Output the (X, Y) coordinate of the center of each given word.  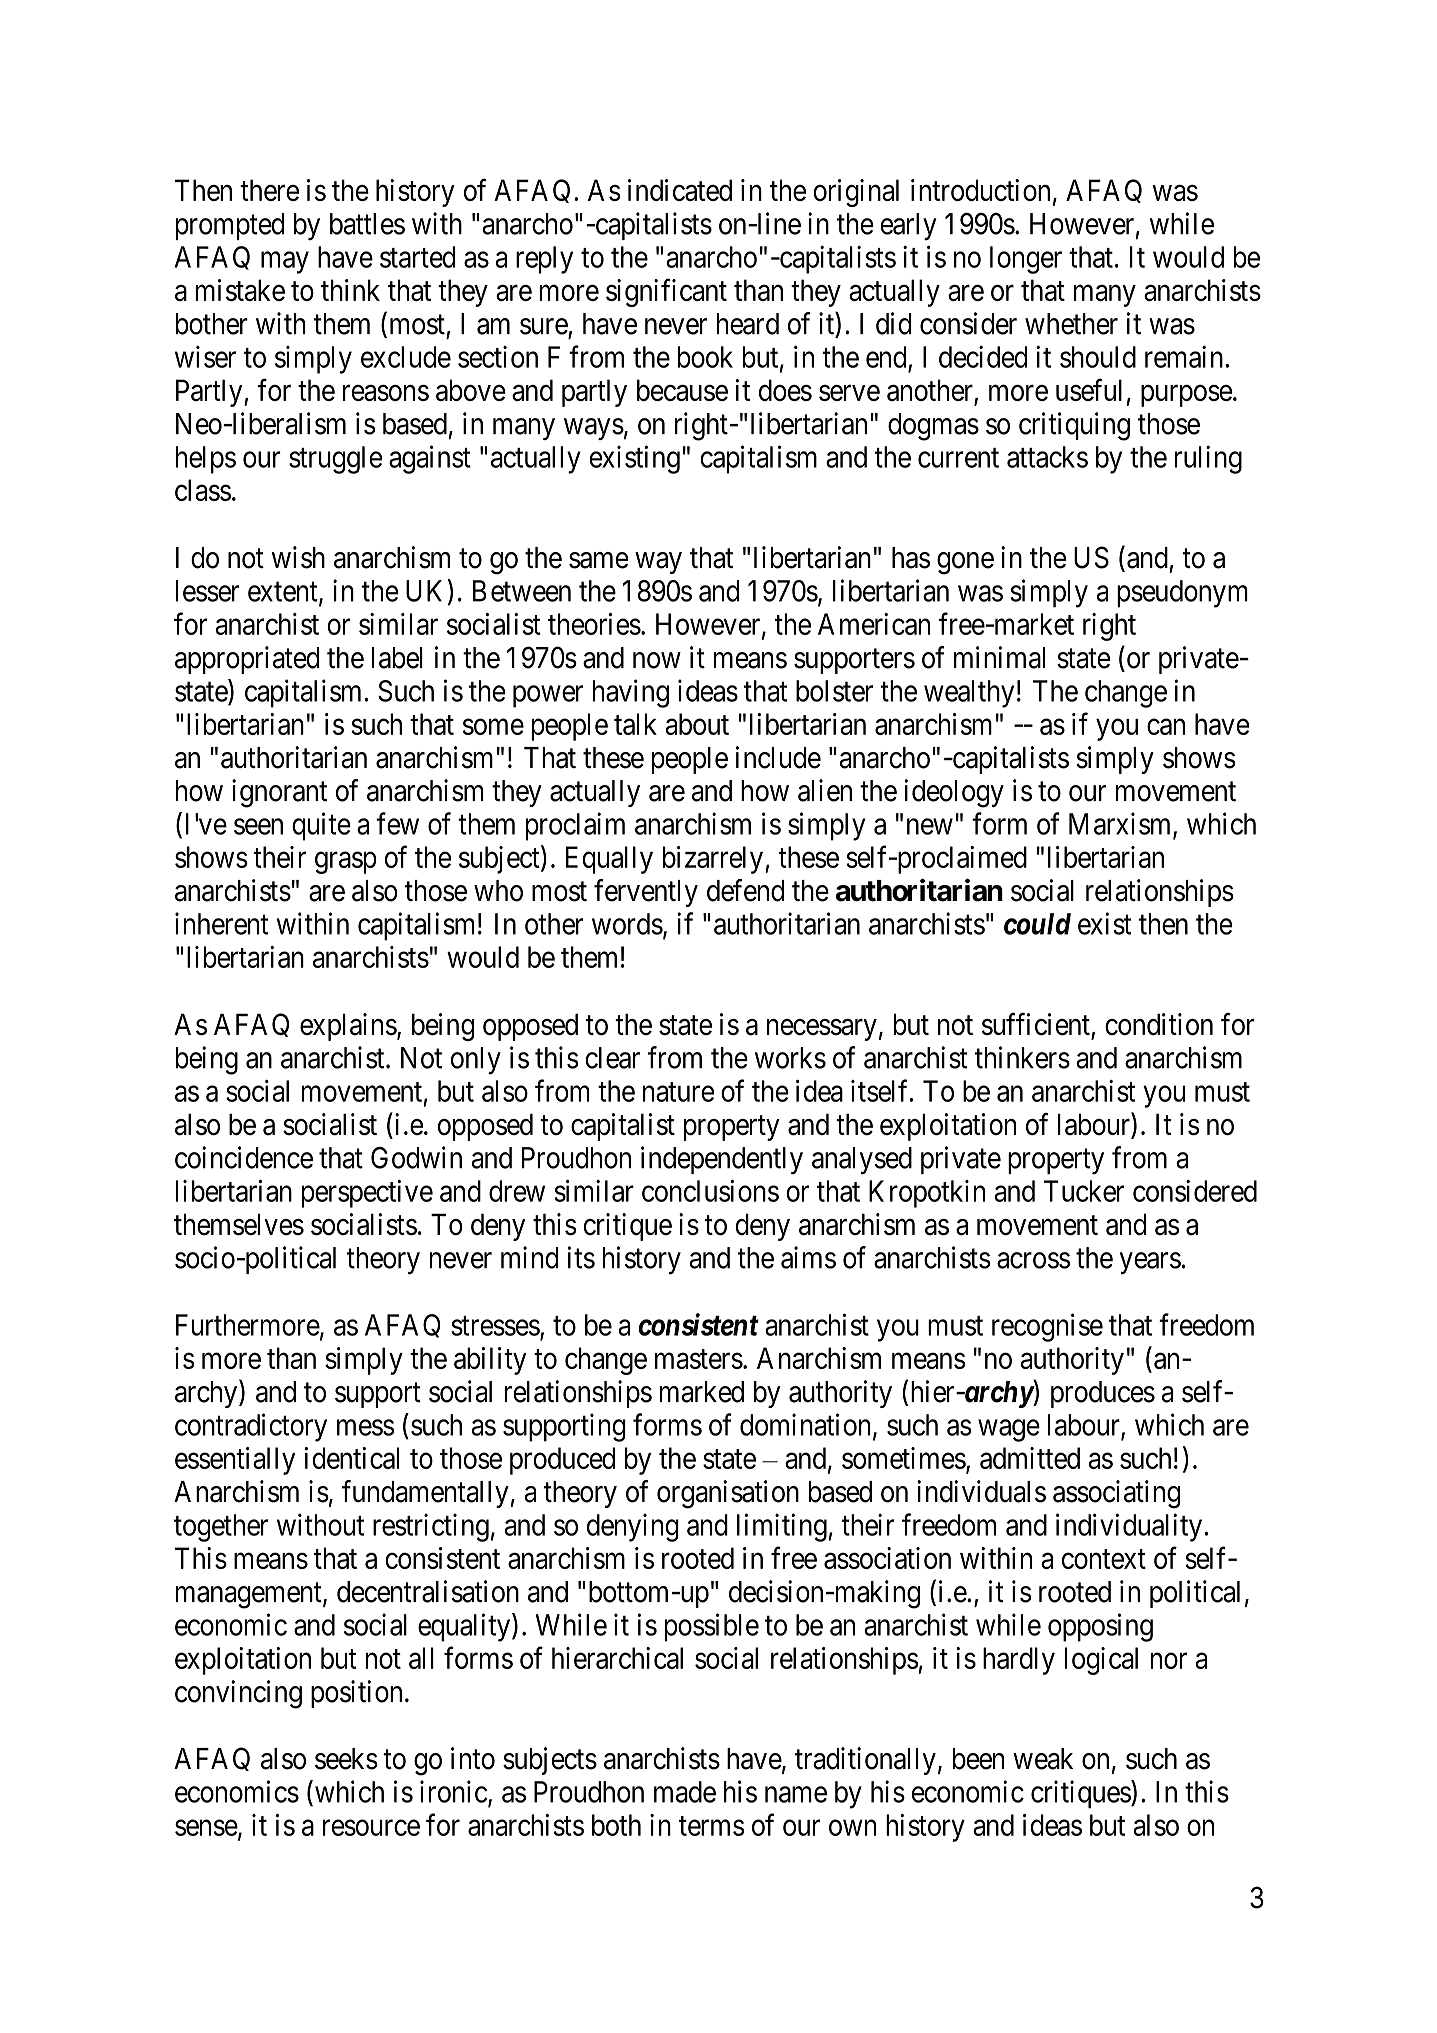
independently (722, 1160)
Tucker (1084, 1191)
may (285, 263)
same (599, 560)
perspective (367, 1194)
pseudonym (1182, 594)
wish (298, 557)
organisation (728, 1494)
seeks (346, 1759)
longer (1026, 260)
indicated (680, 190)
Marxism (1121, 824)
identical (352, 1458)
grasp (346, 863)
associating (1116, 1494)
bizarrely (713, 860)
